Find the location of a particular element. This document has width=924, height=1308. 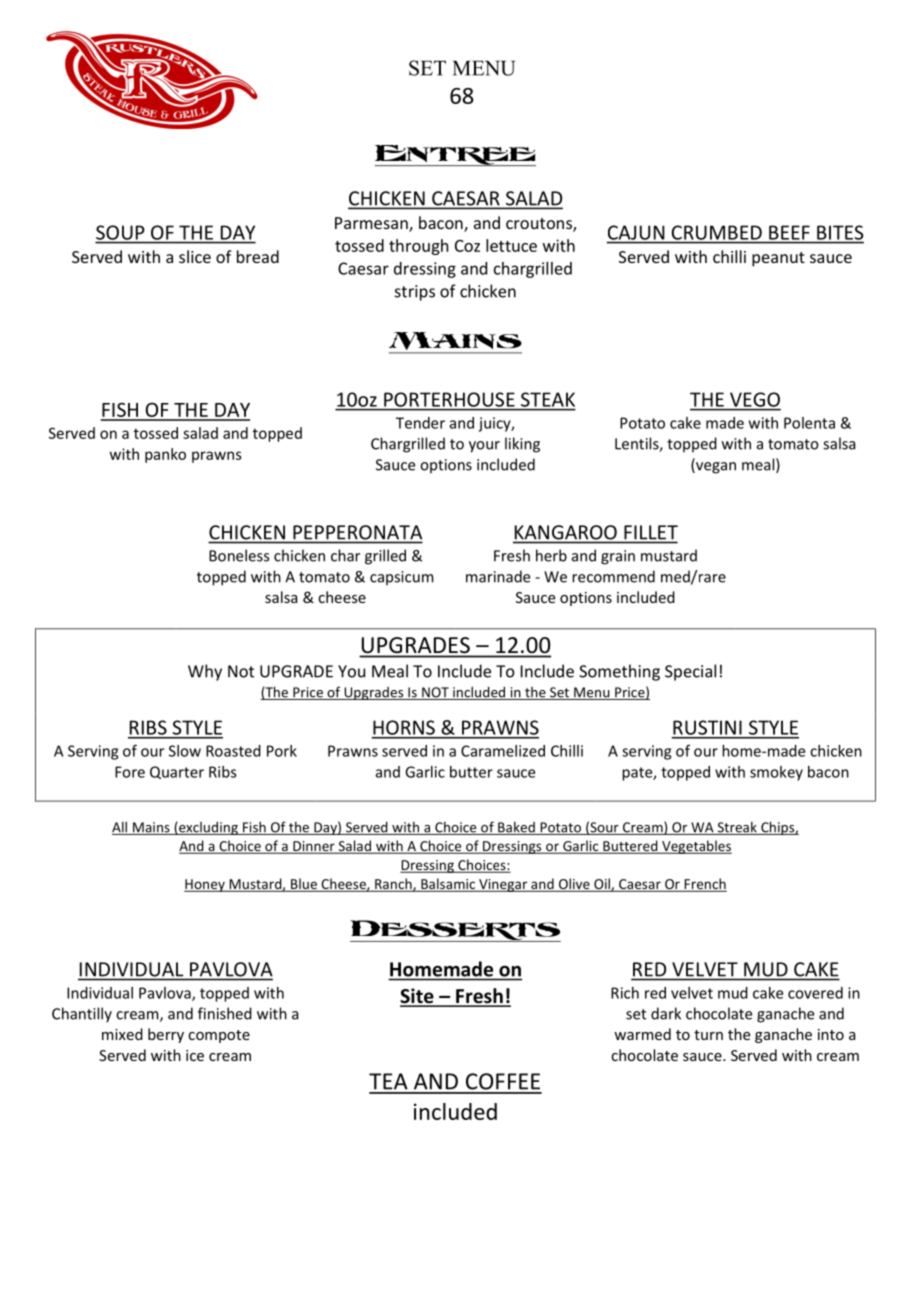

Site is located at coordinates (418, 997).
